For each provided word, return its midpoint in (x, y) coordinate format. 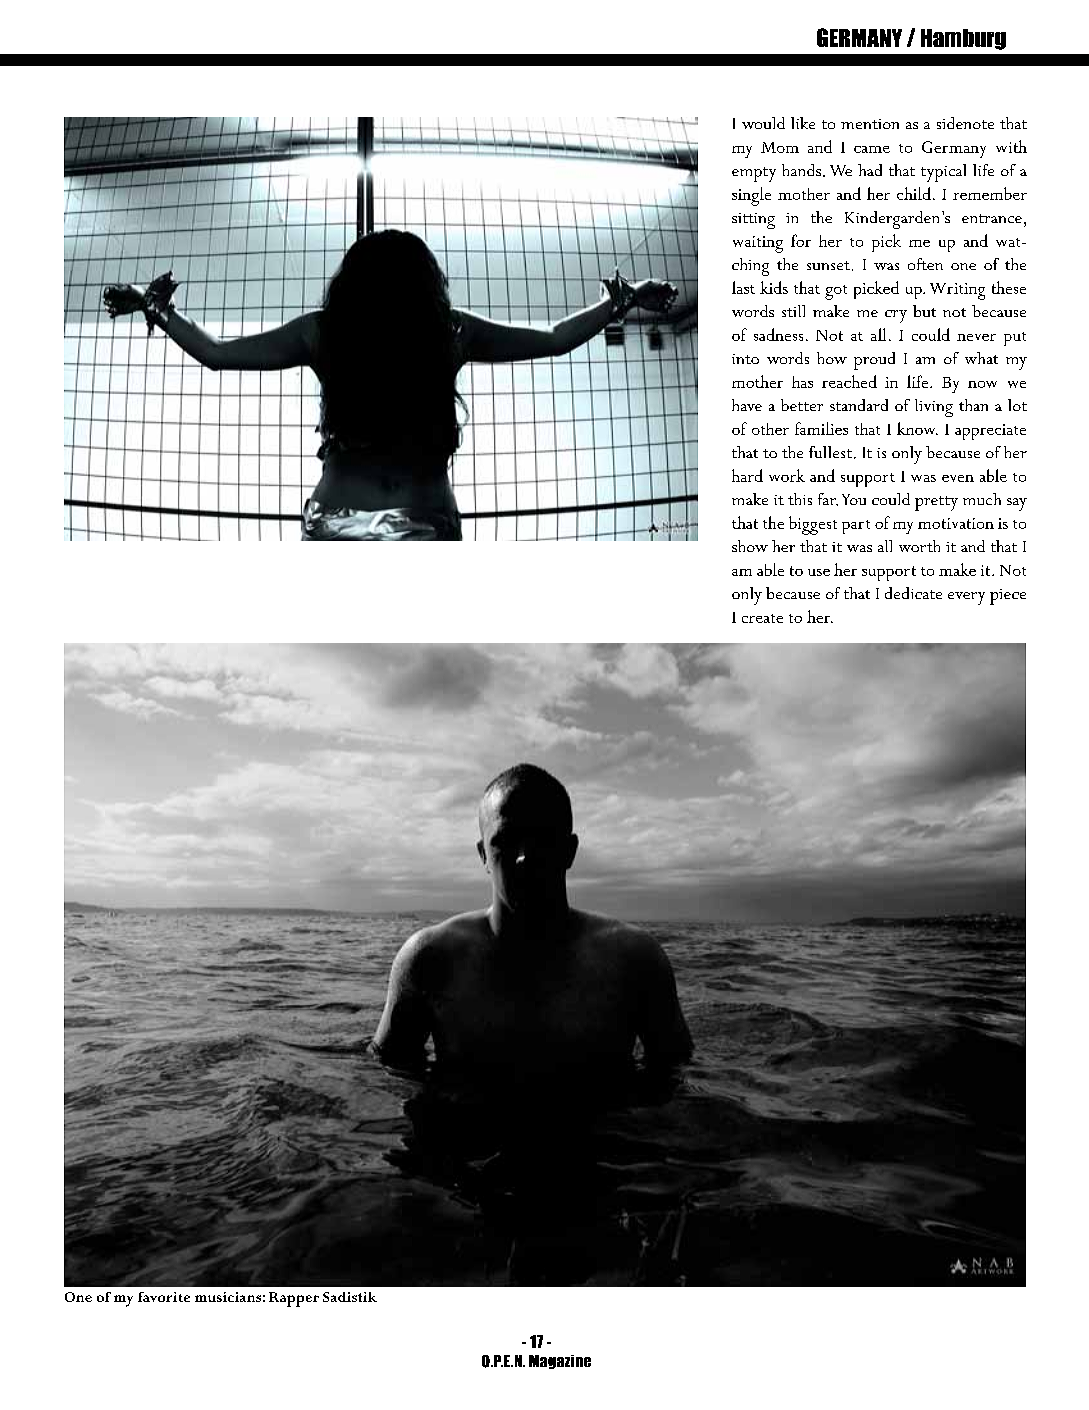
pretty (936, 503)
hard (747, 475)
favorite (164, 1297)
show (750, 546)
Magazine (560, 1362)
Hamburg (963, 39)
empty (754, 174)
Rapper (294, 1299)
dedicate (913, 593)
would (763, 123)
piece (1008, 597)
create (762, 618)
